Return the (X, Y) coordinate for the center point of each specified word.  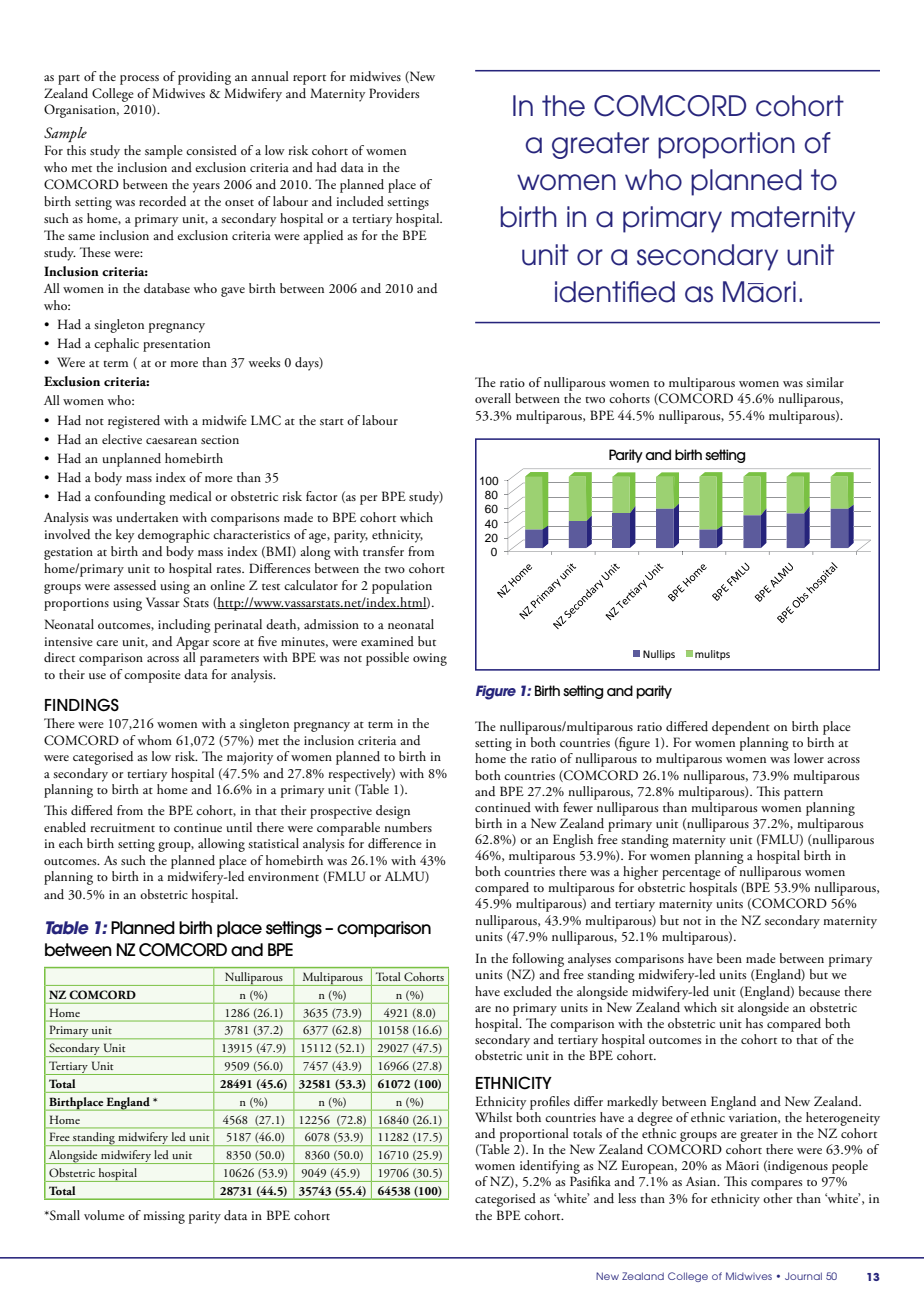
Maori (759, 292)
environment (283, 876)
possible (387, 659)
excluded (528, 991)
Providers (394, 93)
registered (134, 422)
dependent (741, 728)
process (139, 80)
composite (152, 676)
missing (164, 1217)
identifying (550, 1167)
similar (825, 382)
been (729, 958)
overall (493, 398)
